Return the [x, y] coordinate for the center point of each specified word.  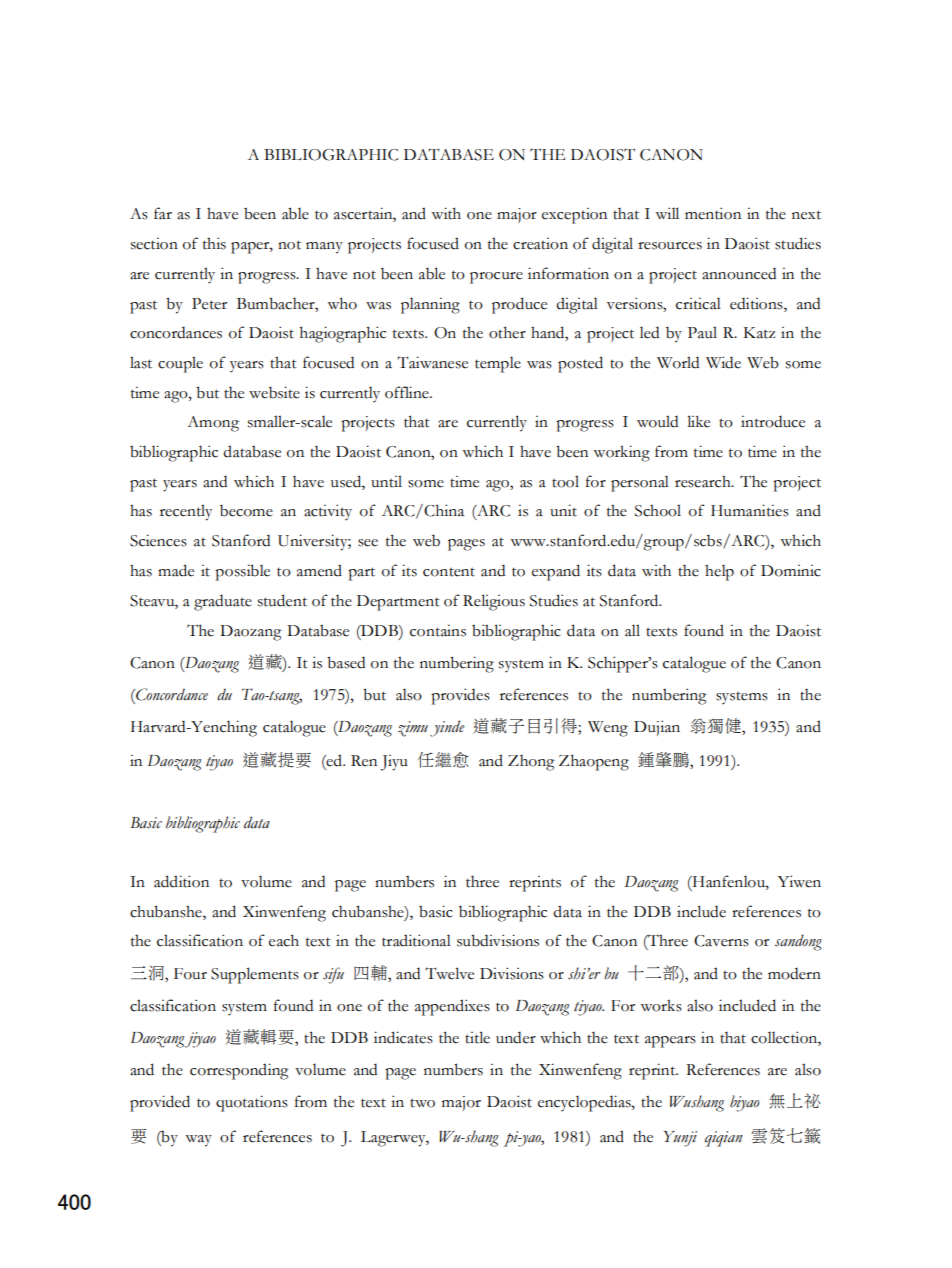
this [214, 243]
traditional [416, 940]
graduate [223, 602]
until [386, 481]
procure [496, 278]
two [422, 1103]
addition [181, 881]
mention [713, 213]
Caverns [721, 941]
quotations [252, 1103]
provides [460, 696]
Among [213, 424]
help [719, 572]
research [704, 481]
